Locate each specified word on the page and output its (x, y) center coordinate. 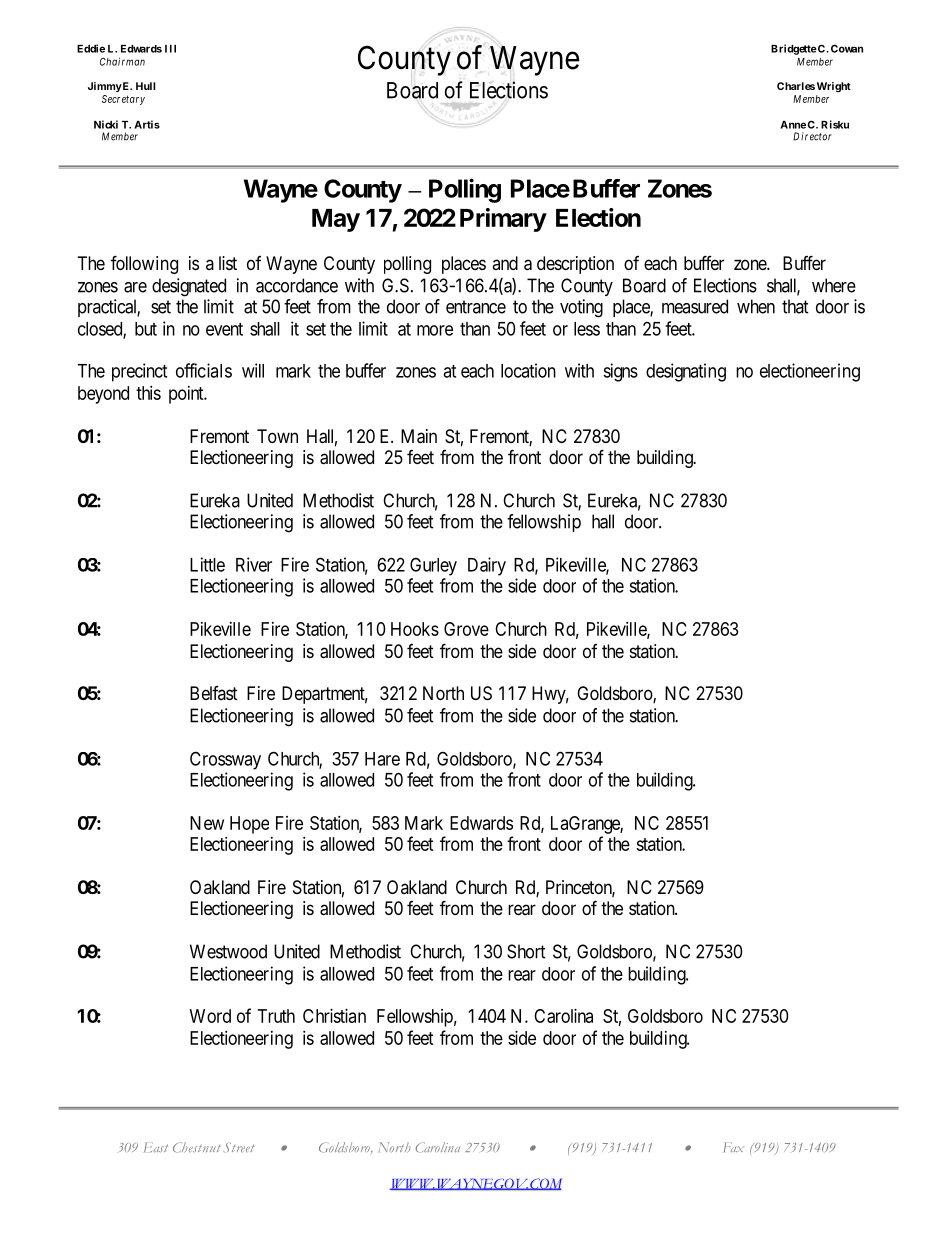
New (207, 823)
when (756, 306)
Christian (334, 1016)
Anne (793, 125)
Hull (145, 86)
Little (207, 564)
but (146, 329)
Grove (466, 629)
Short (526, 951)
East (156, 1147)
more (435, 330)
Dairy (487, 566)
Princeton (580, 888)
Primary (503, 220)
